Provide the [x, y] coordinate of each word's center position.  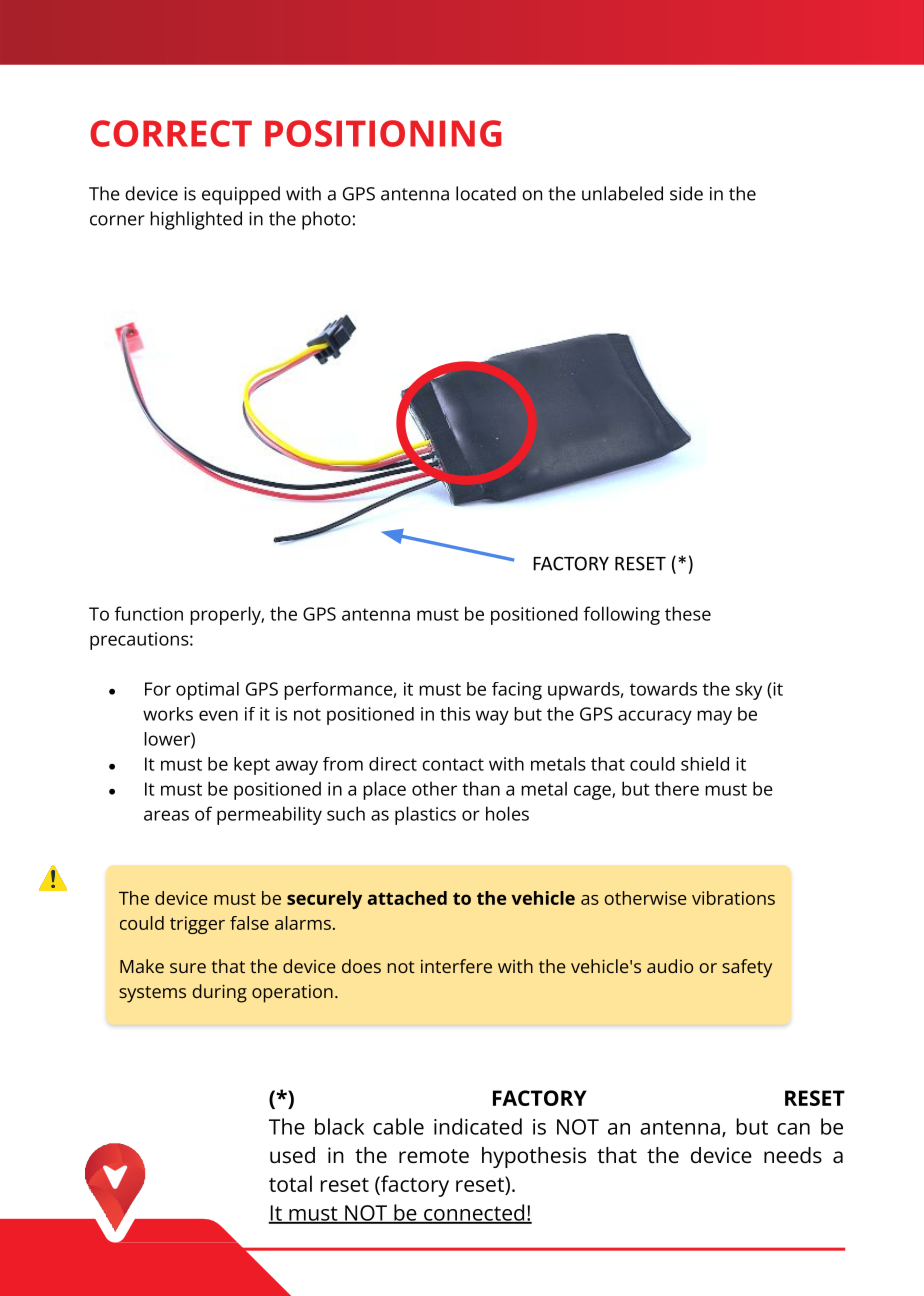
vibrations [733, 898]
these [688, 613]
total [290, 1183]
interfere [456, 966]
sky [749, 691]
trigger [197, 925]
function [149, 613]
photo [326, 220]
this [455, 714]
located [486, 193]
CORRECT [171, 133]
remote [434, 1156]
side [686, 193]
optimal [207, 691]
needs [793, 1155]
